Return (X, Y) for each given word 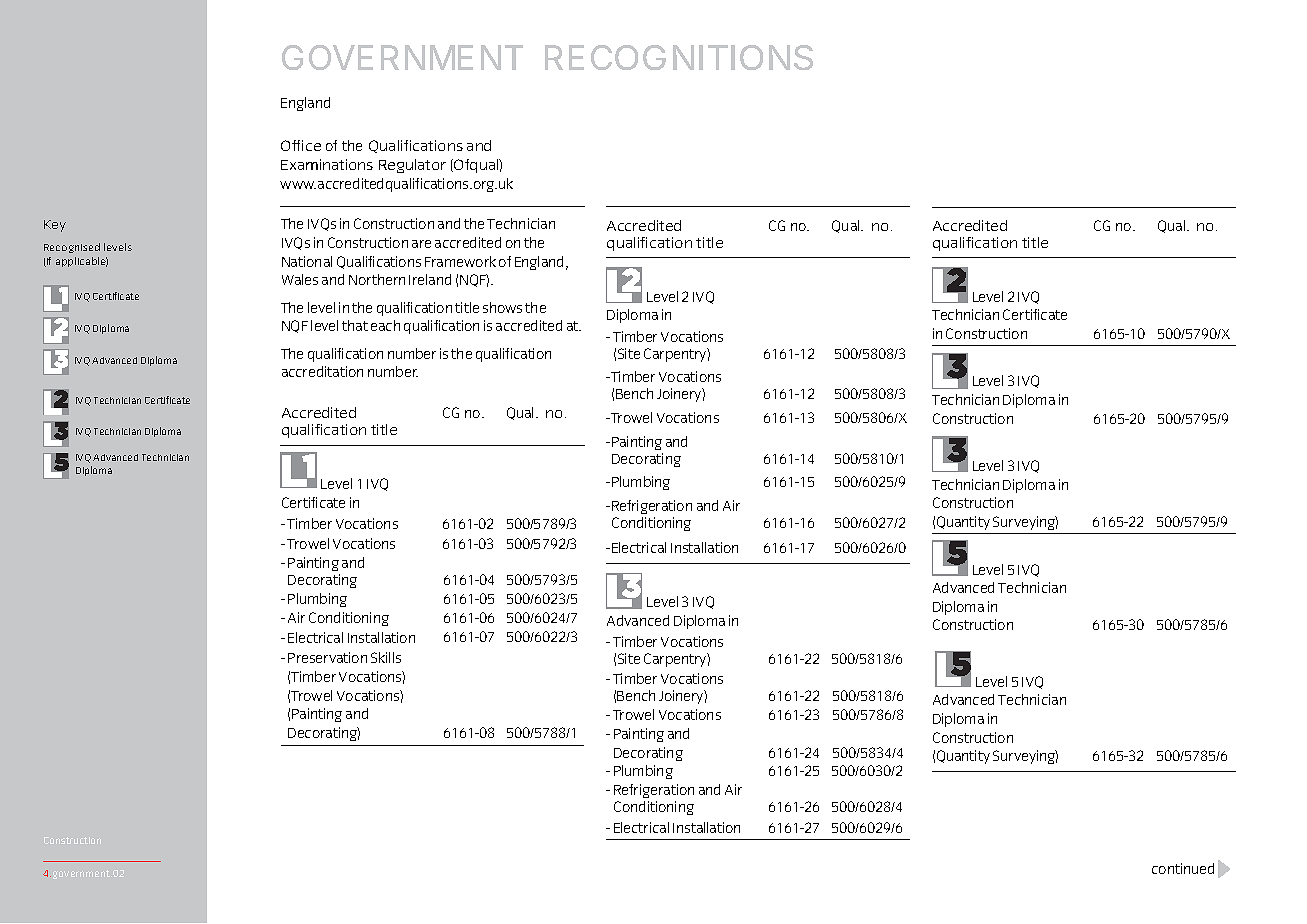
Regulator (412, 166)
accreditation (322, 371)
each (385, 325)
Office (301, 145)
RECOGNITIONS (679, 57)
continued (1183, 868)
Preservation (327, 657)
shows (502, 307)
